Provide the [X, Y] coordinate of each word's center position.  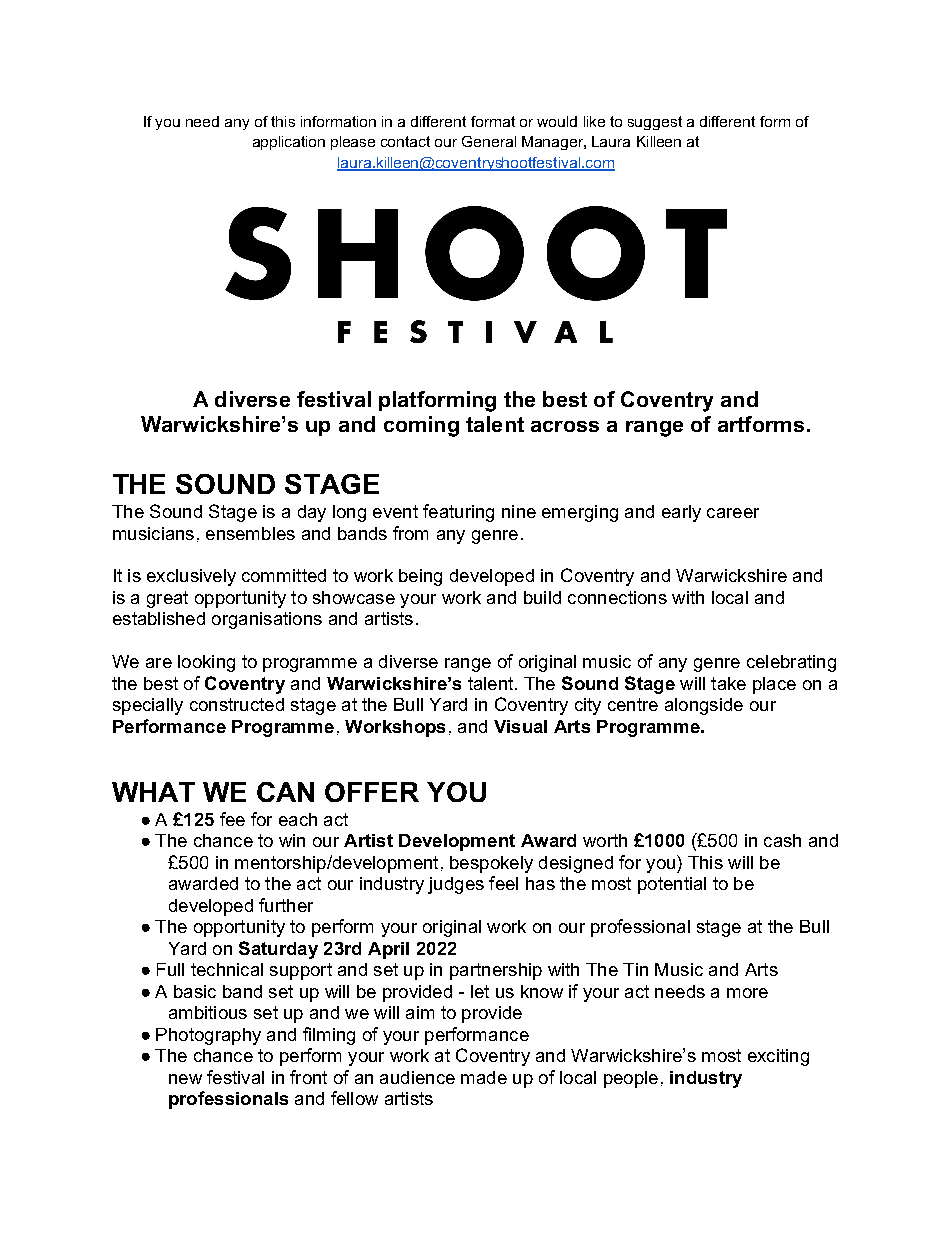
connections [617, 597]
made [484, 1077]
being [420, 577]
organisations [267, 620]
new [185, 1079]
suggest [655, 123]
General [489, 141]
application [289, 143]
